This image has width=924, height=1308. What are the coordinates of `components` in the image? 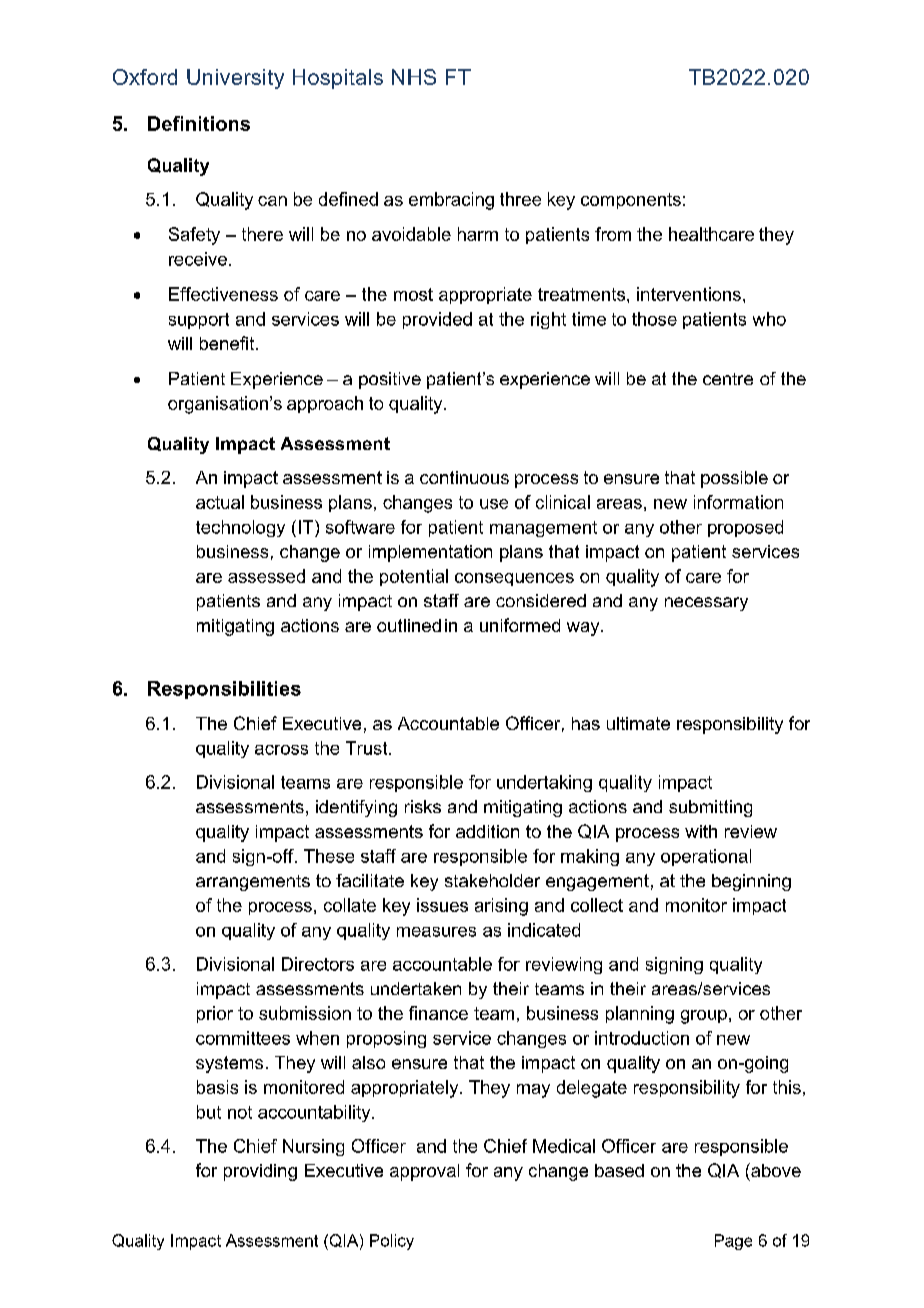 It's located at (631, 201).
